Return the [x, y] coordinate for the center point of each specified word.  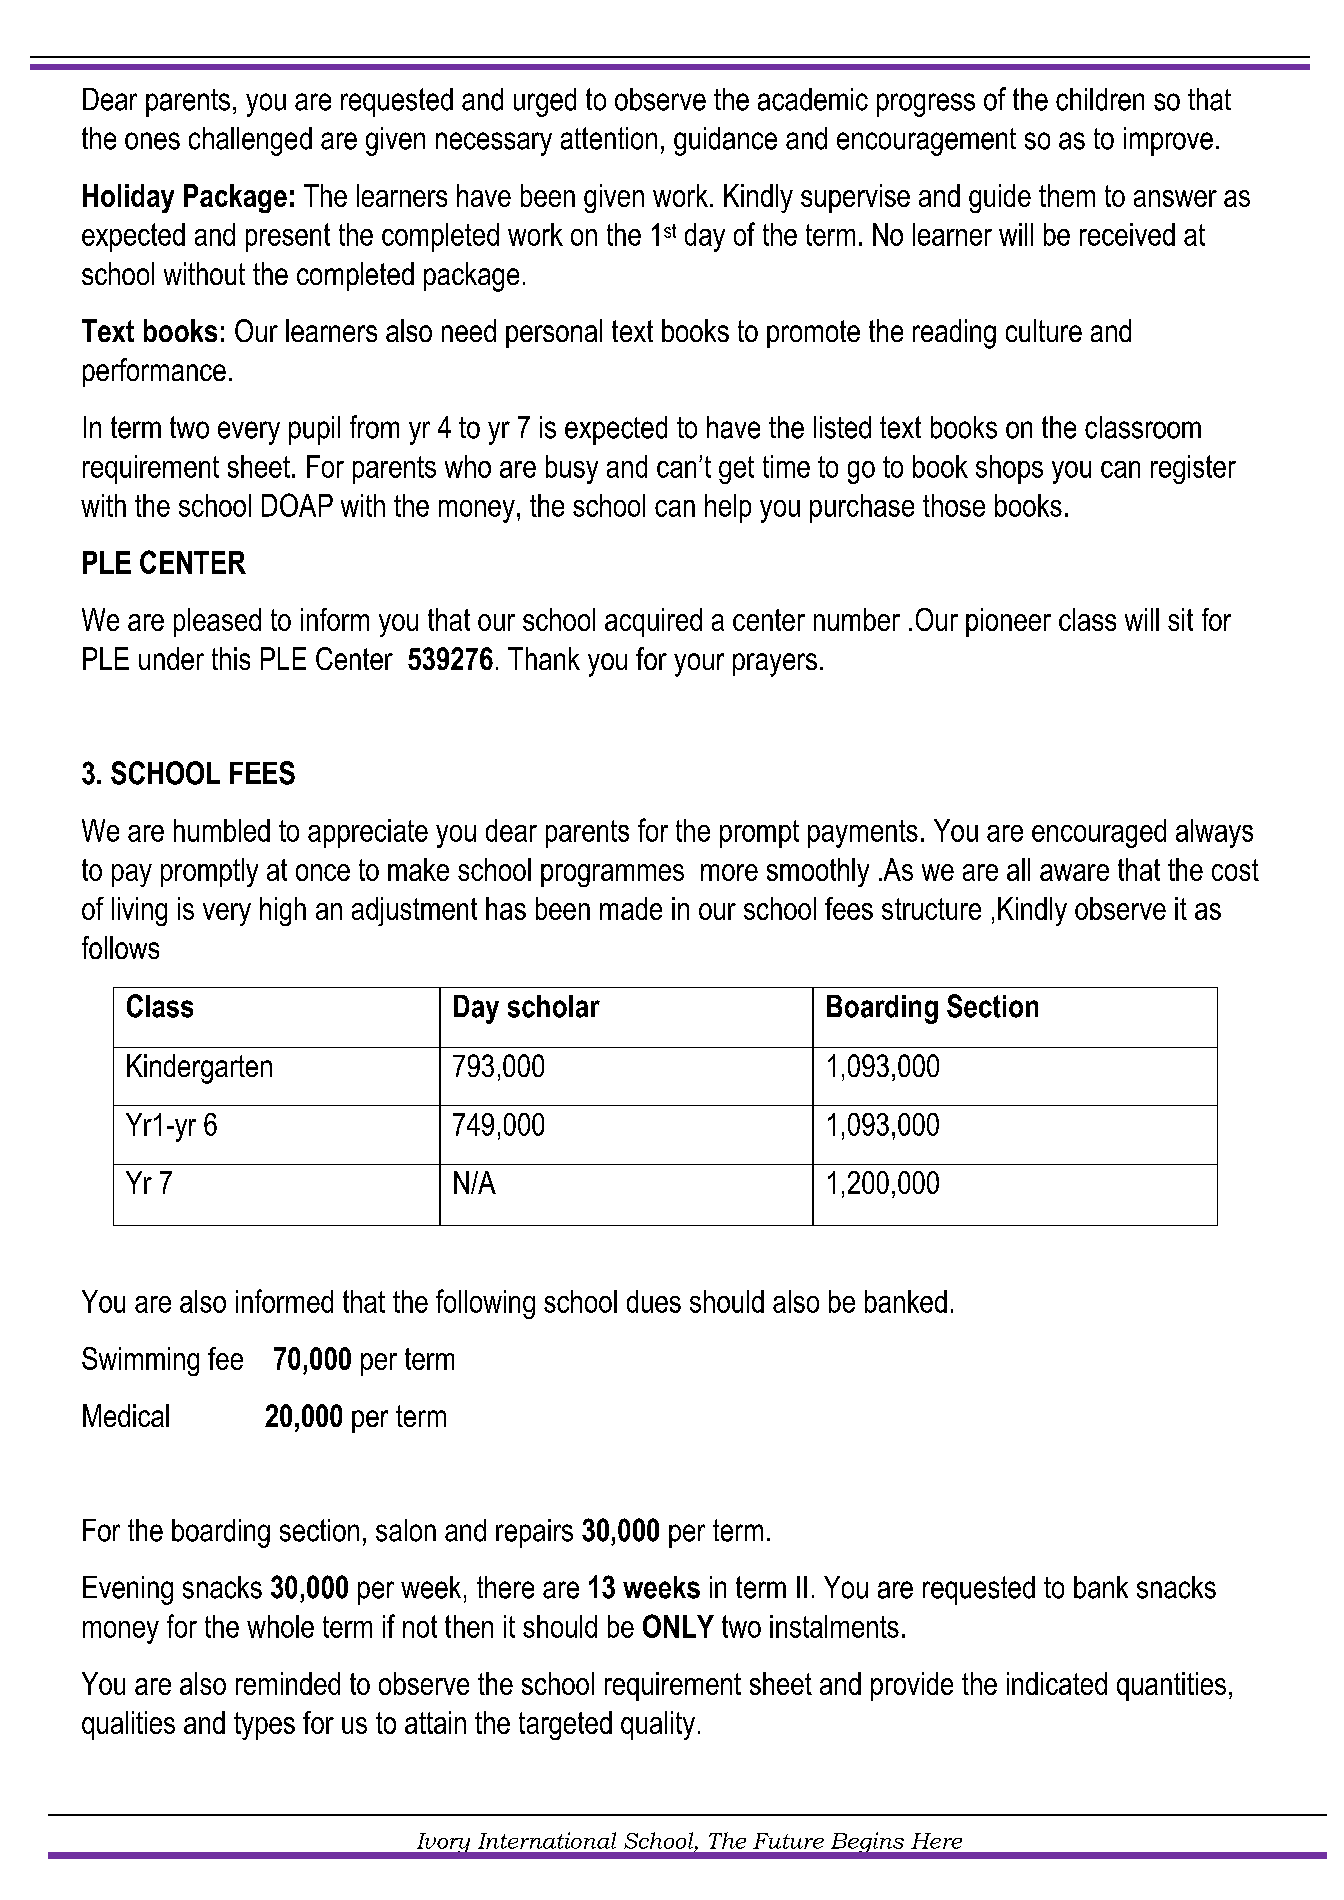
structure [931, 909]
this [231, 658]
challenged [250, 141]
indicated [1057, 1683]
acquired [653, 622]
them [1067, 195]
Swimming [140, 1361]
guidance [725, 141]
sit [1180, 619]
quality [658, 1725]
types [264, 1726]
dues [654, 1301]
